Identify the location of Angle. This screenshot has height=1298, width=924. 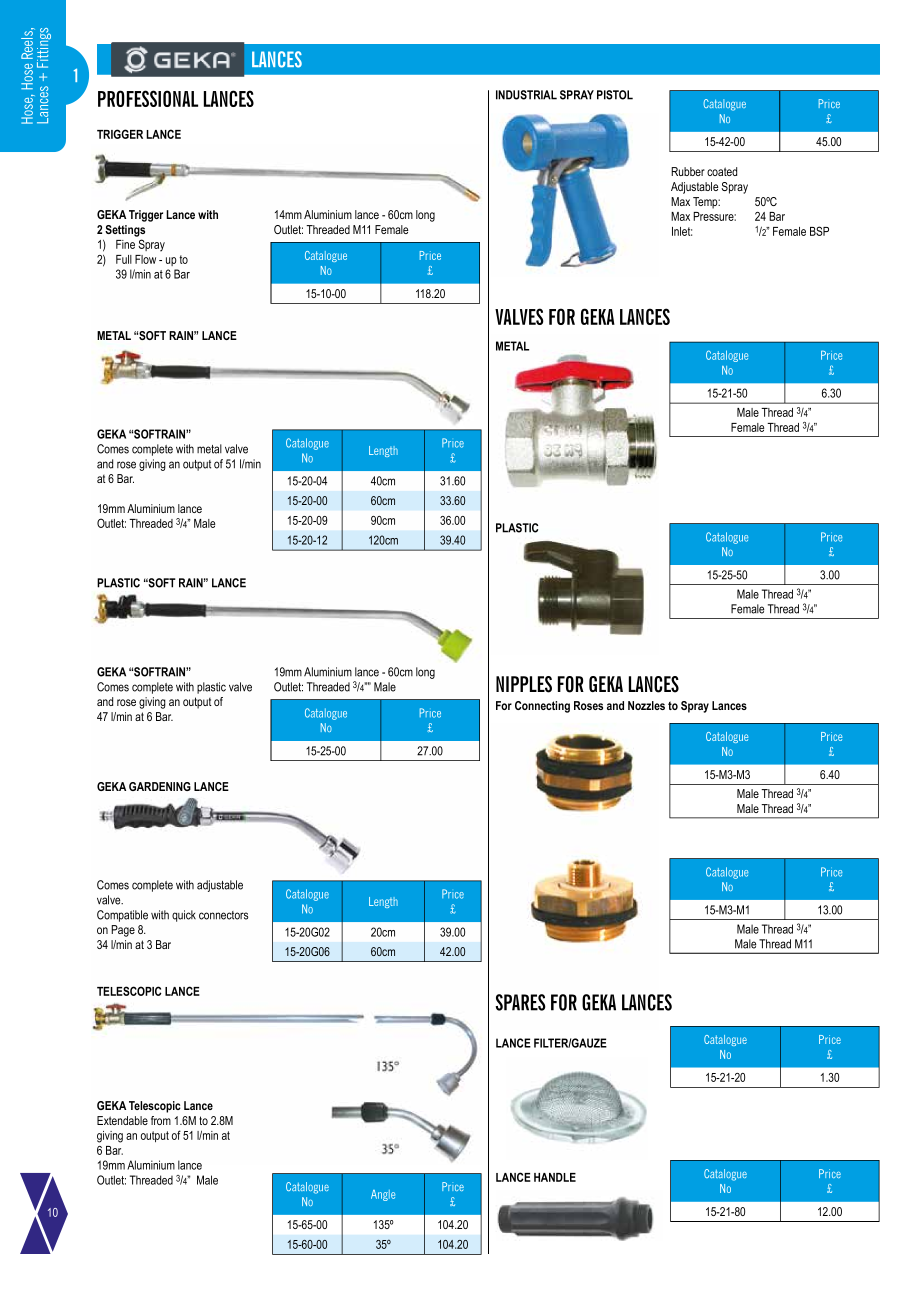
(383, 1195).
